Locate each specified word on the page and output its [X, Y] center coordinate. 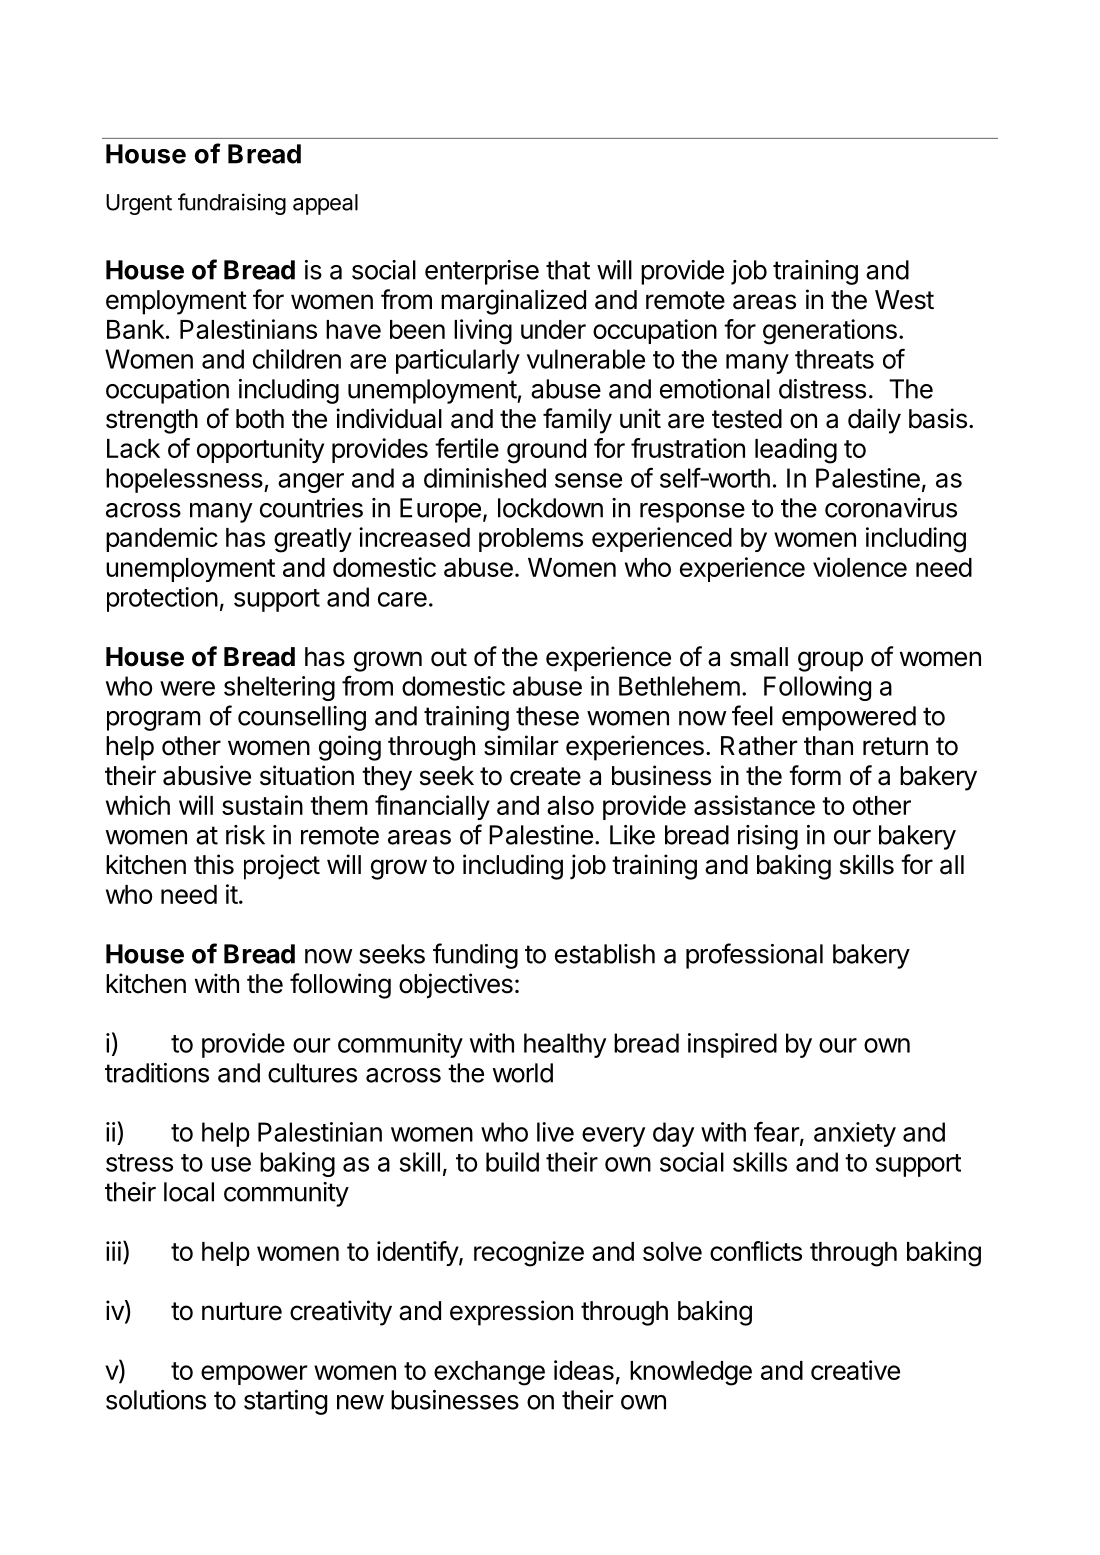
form [815, 775]
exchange [489, 1373]
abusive [207, 775]
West [904, 300]
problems [531, 540]
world [522, 1073]
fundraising [232, 204]
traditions [157, 1073]
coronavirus [891, 508]
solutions [156, 1400]
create [545, 776]
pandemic [162, 539]
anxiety [855, 1134]
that [568, 270]
